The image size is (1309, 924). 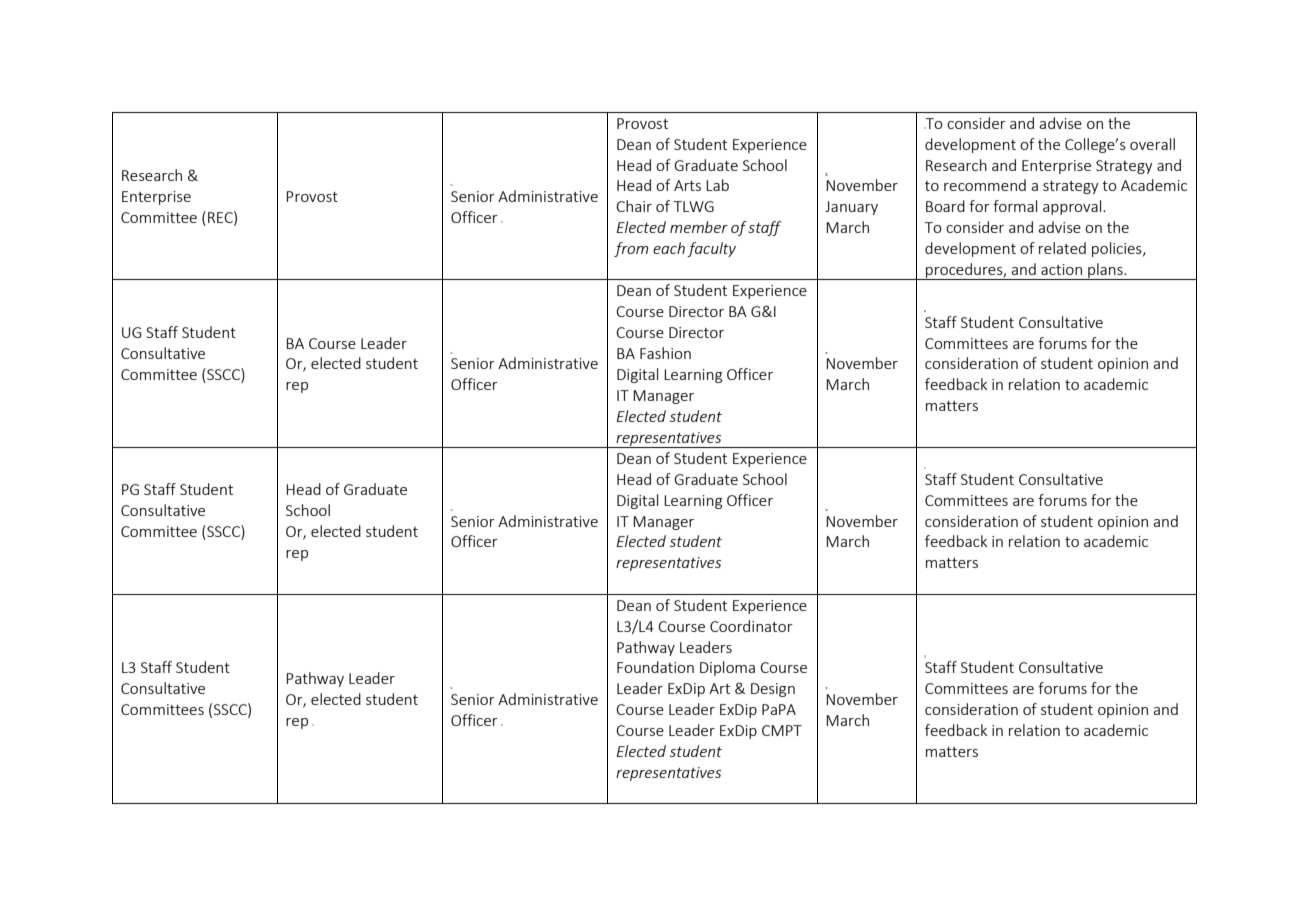 I want to click on related, so click(x=1062, y=248).
